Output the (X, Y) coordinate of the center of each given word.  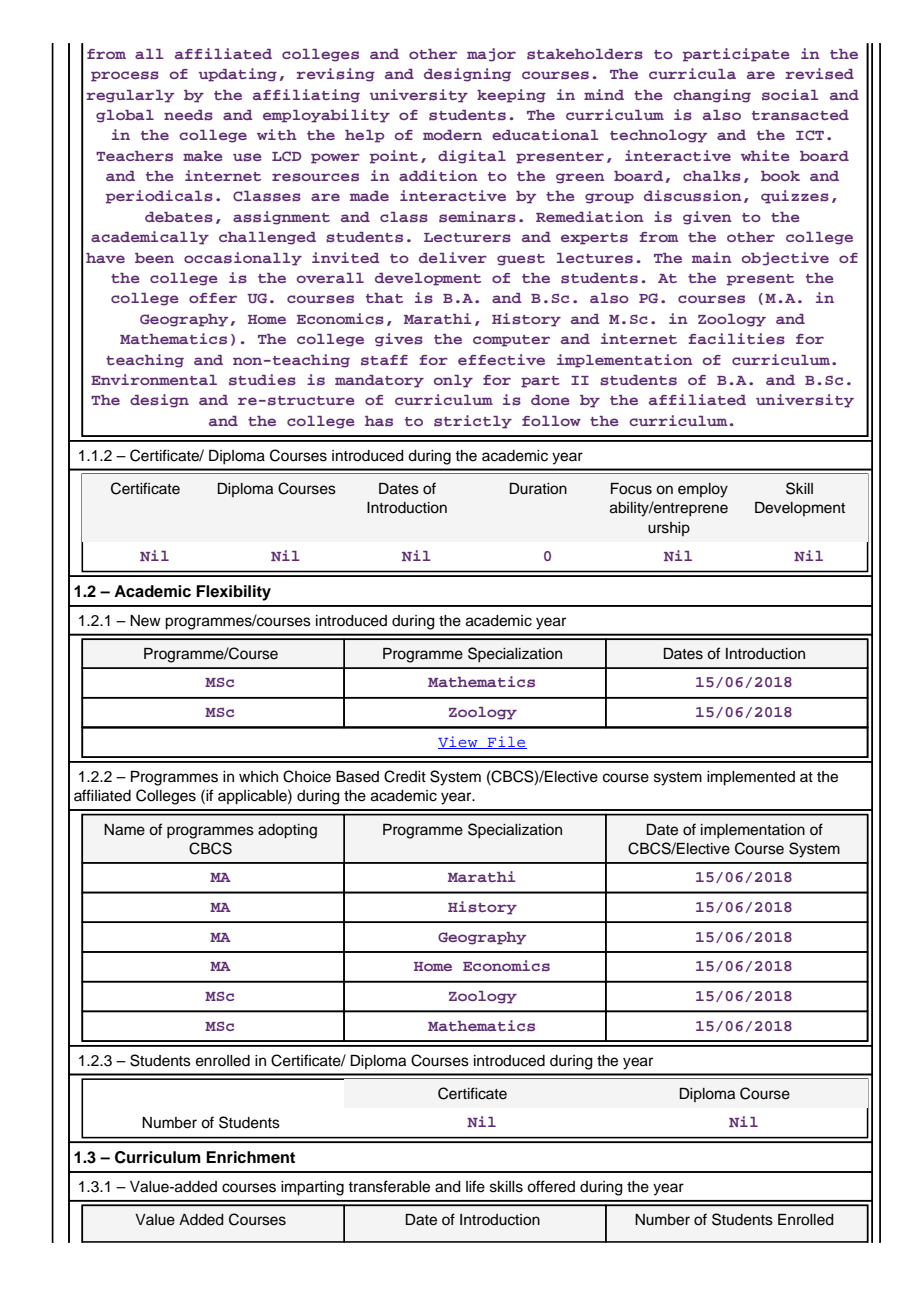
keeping (511, 96)
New (145, 621)
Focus (631, 489)
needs (188, 115)
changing (712, 96)
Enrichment (250, 1157)
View (459, 742)
